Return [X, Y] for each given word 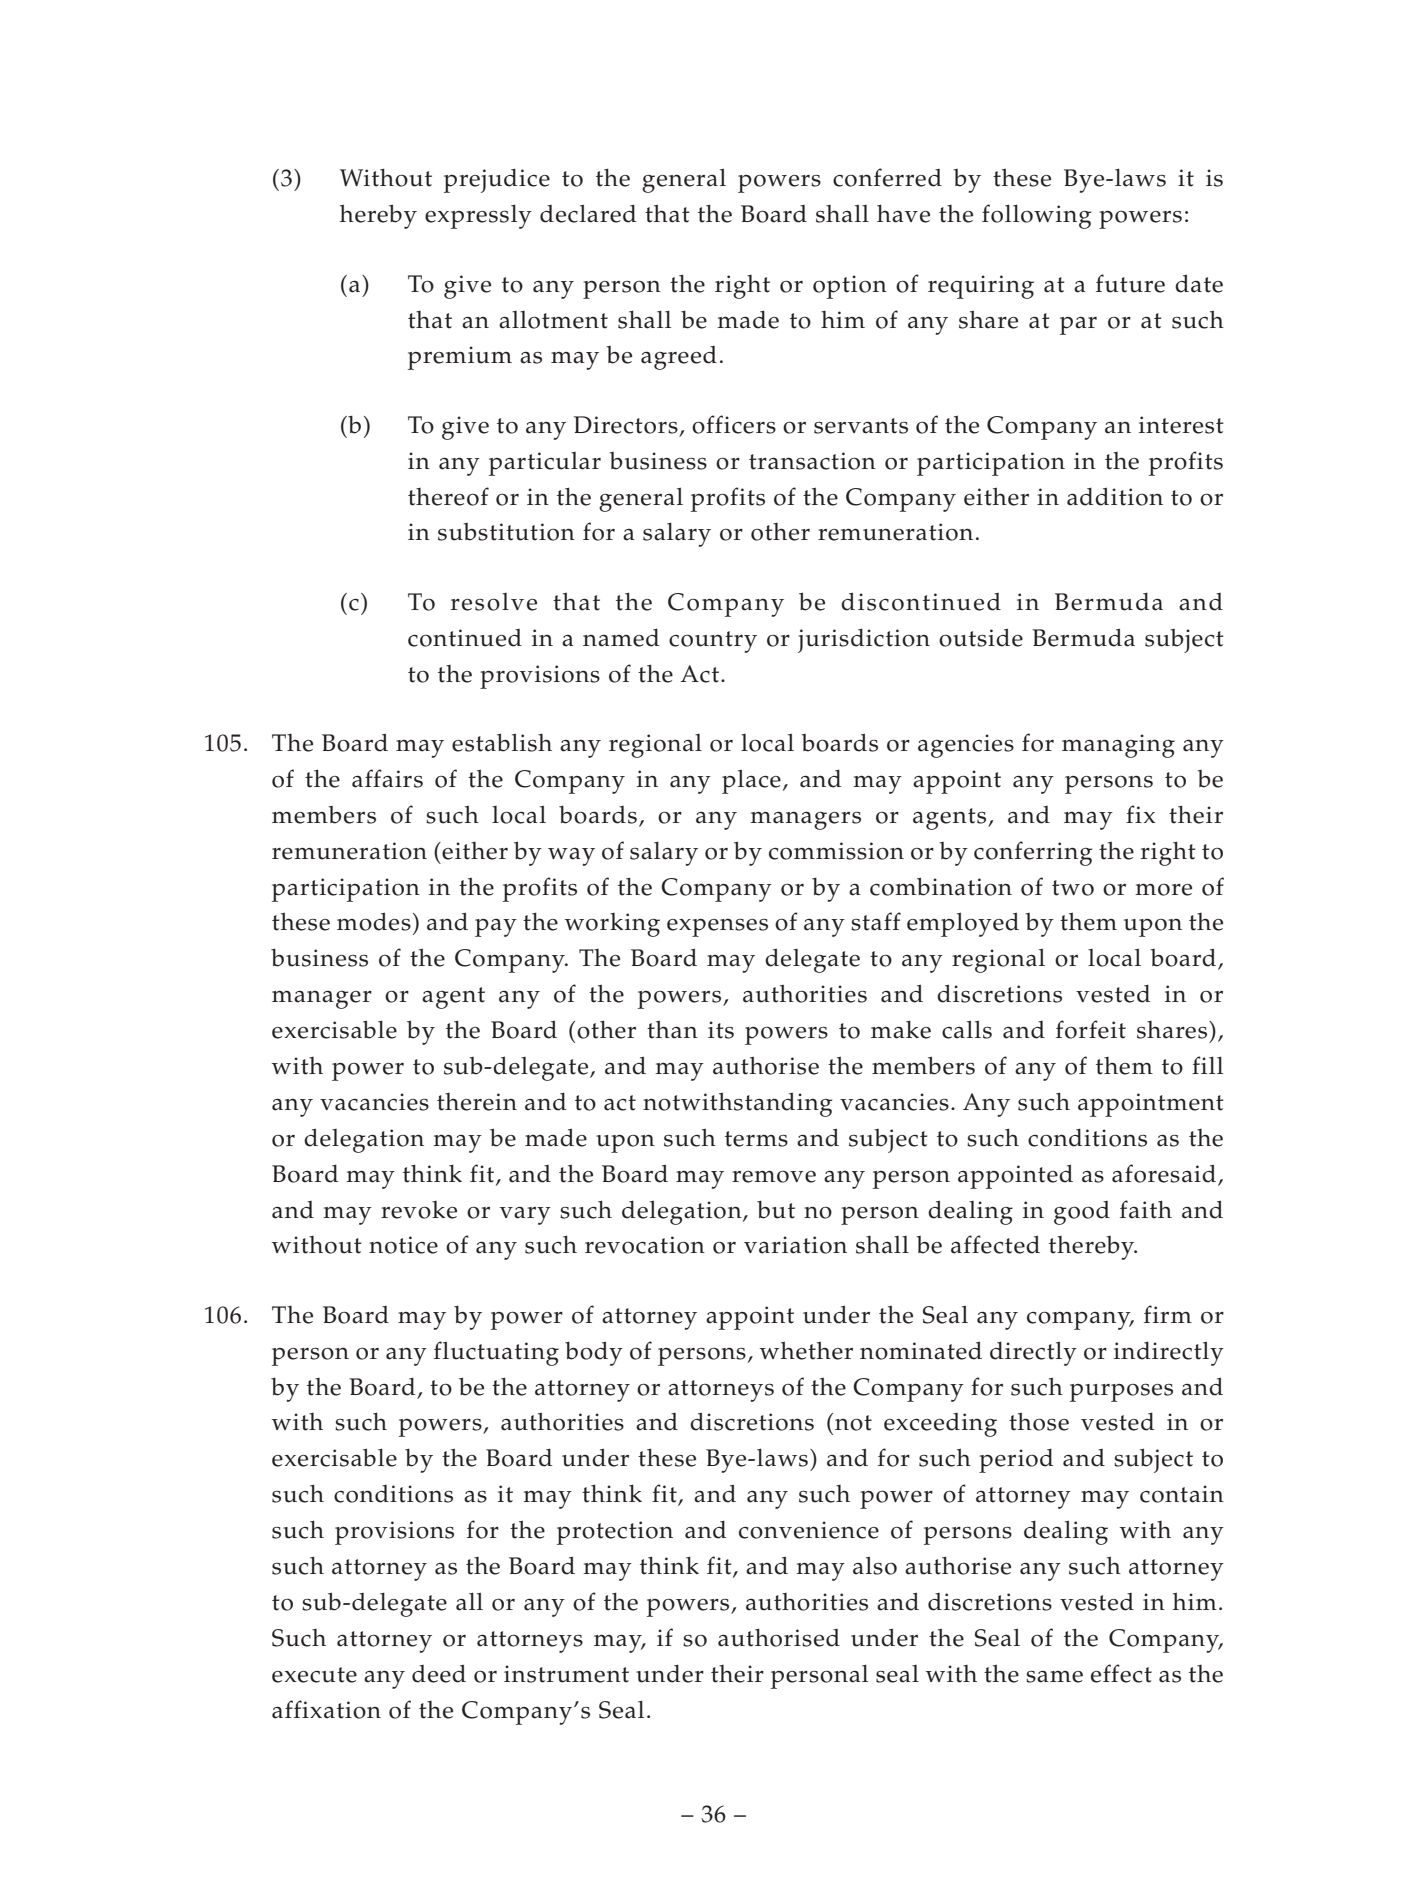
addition [1115, 496]
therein [477, 1102]
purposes [1121, 1393]
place [751, 781]
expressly [478, 216]
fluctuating [496, 1353]
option [850, 287]
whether [806, 1350]
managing [1118, 746]
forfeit [1091, 1029]
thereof [448, 496]
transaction [812, 461]
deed [439, 1673]
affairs [387, 778]
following [1036, 216]
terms [756, 1139]
